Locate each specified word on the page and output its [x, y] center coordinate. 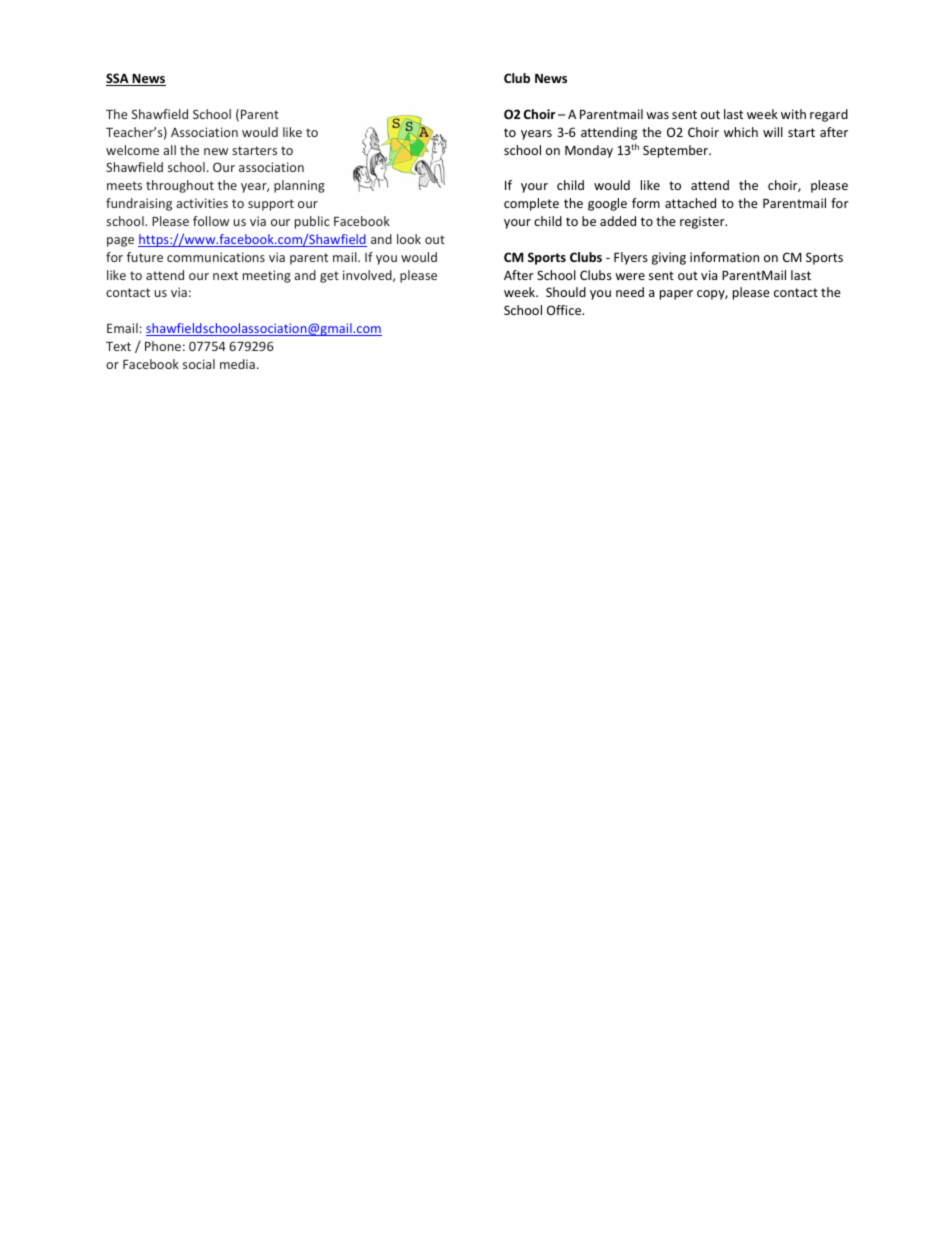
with [793, 114]
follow [211, 221]
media [237, 364]
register [703, 222]
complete [531, 204]
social [199, 364]
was [657, 115]
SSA [118, 79]
